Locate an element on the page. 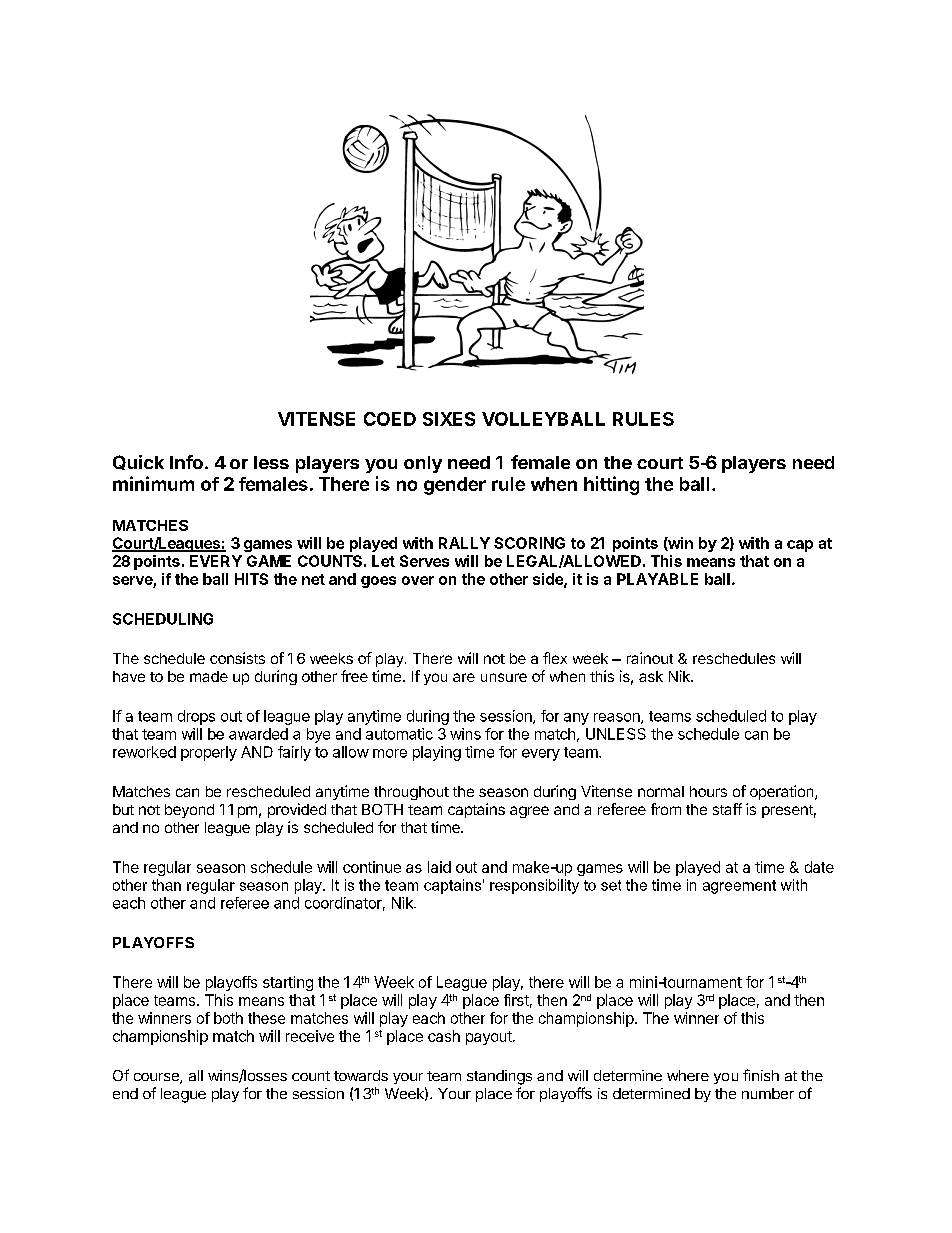 The image size is (952, 1233). date is located at coordinates (819, 867).
